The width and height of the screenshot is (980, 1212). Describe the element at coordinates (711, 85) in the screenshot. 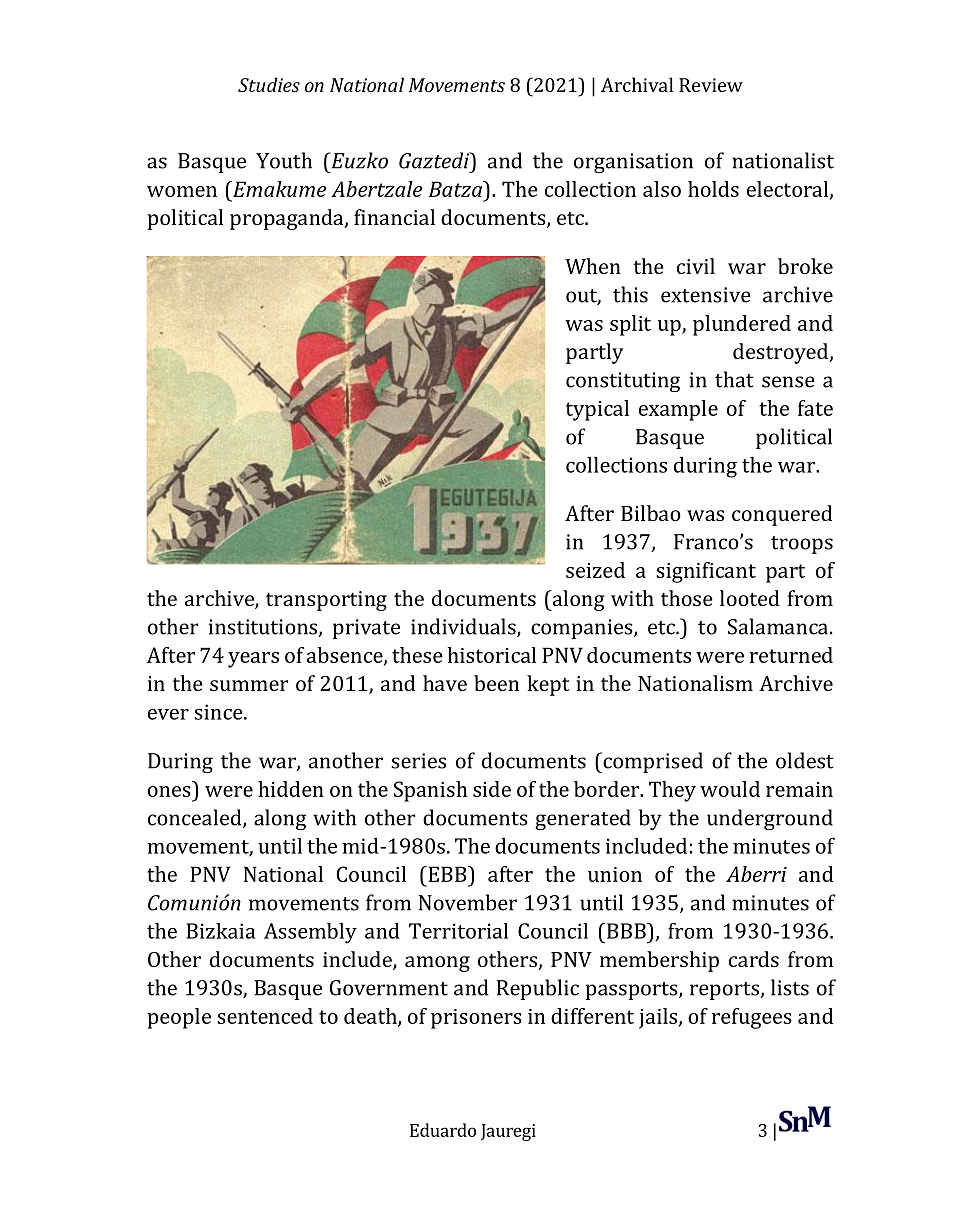

I see `Review` at that location.
